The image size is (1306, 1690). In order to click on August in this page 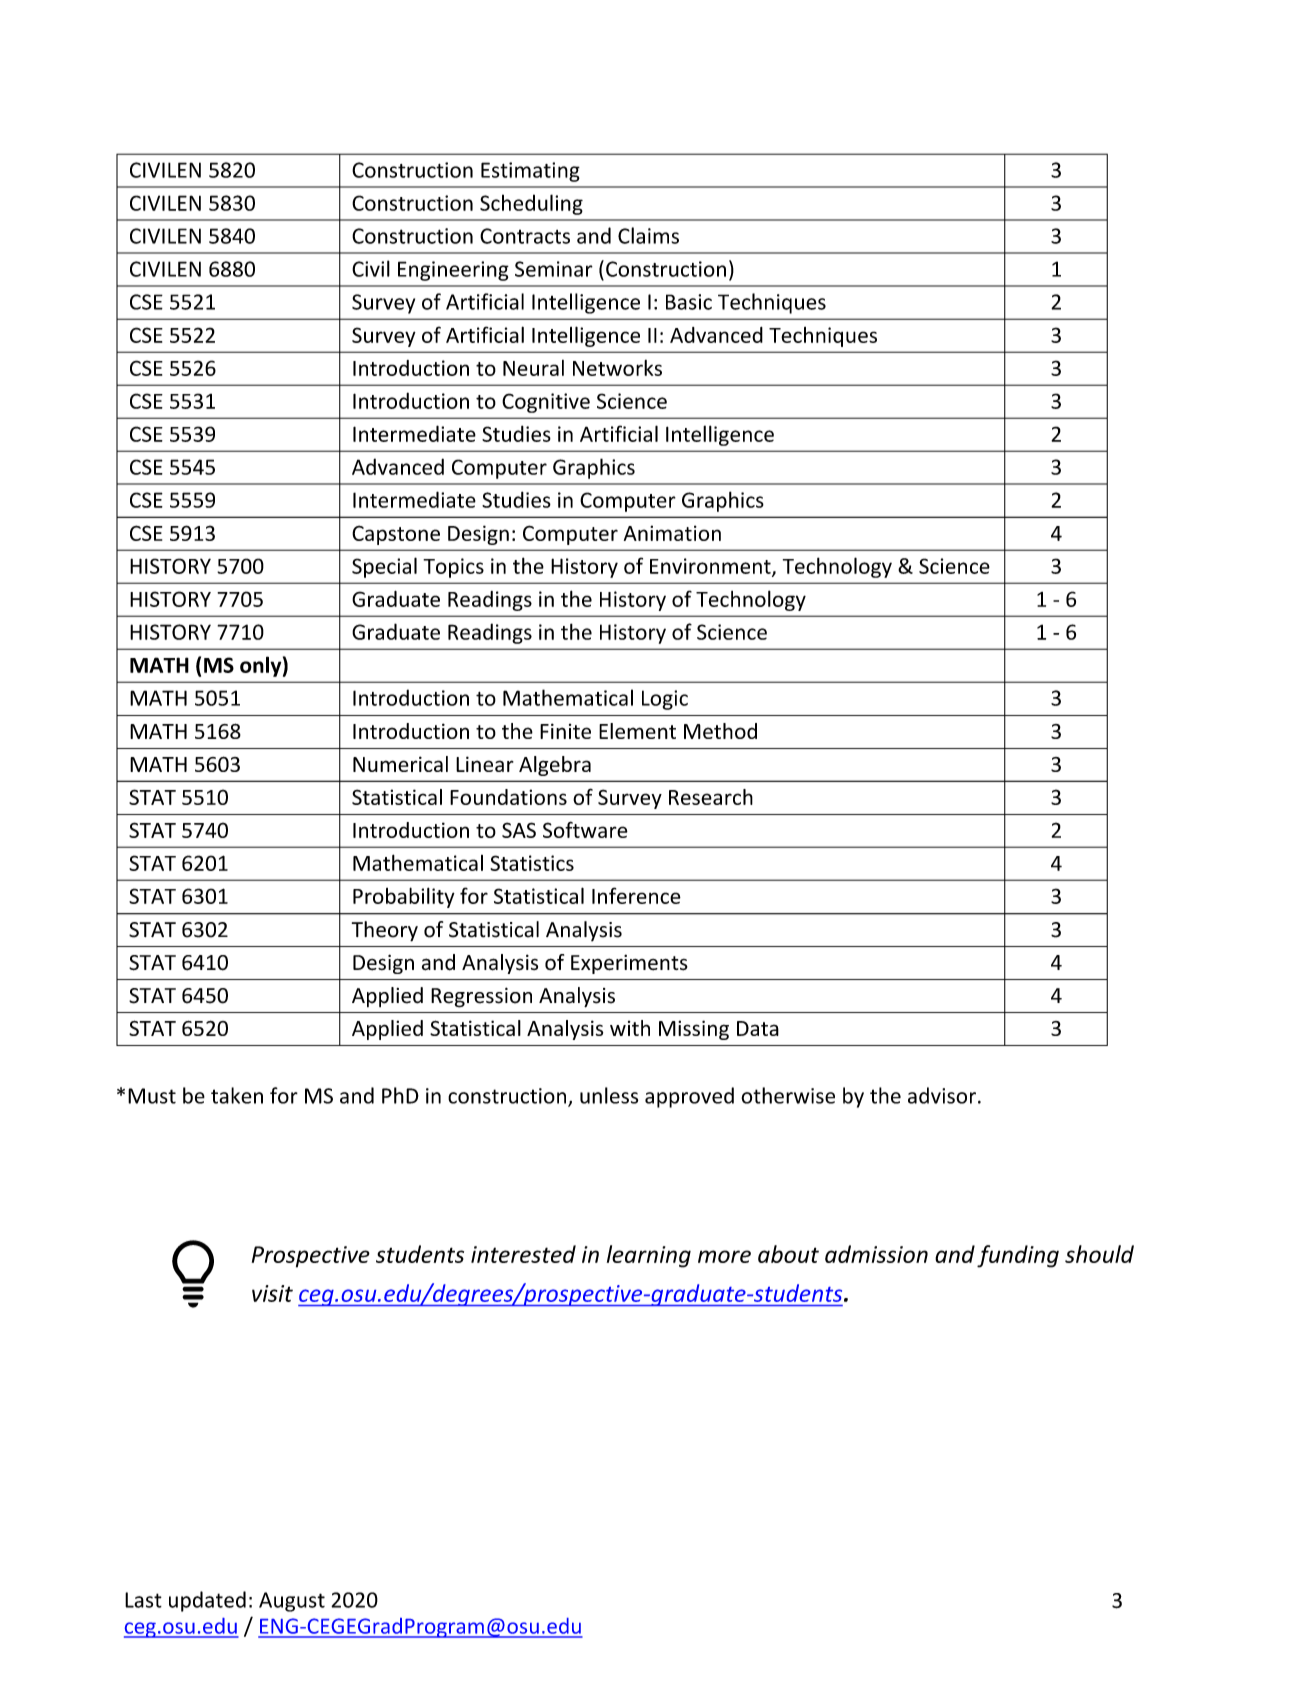, I will do `click(292, 1602)`.
